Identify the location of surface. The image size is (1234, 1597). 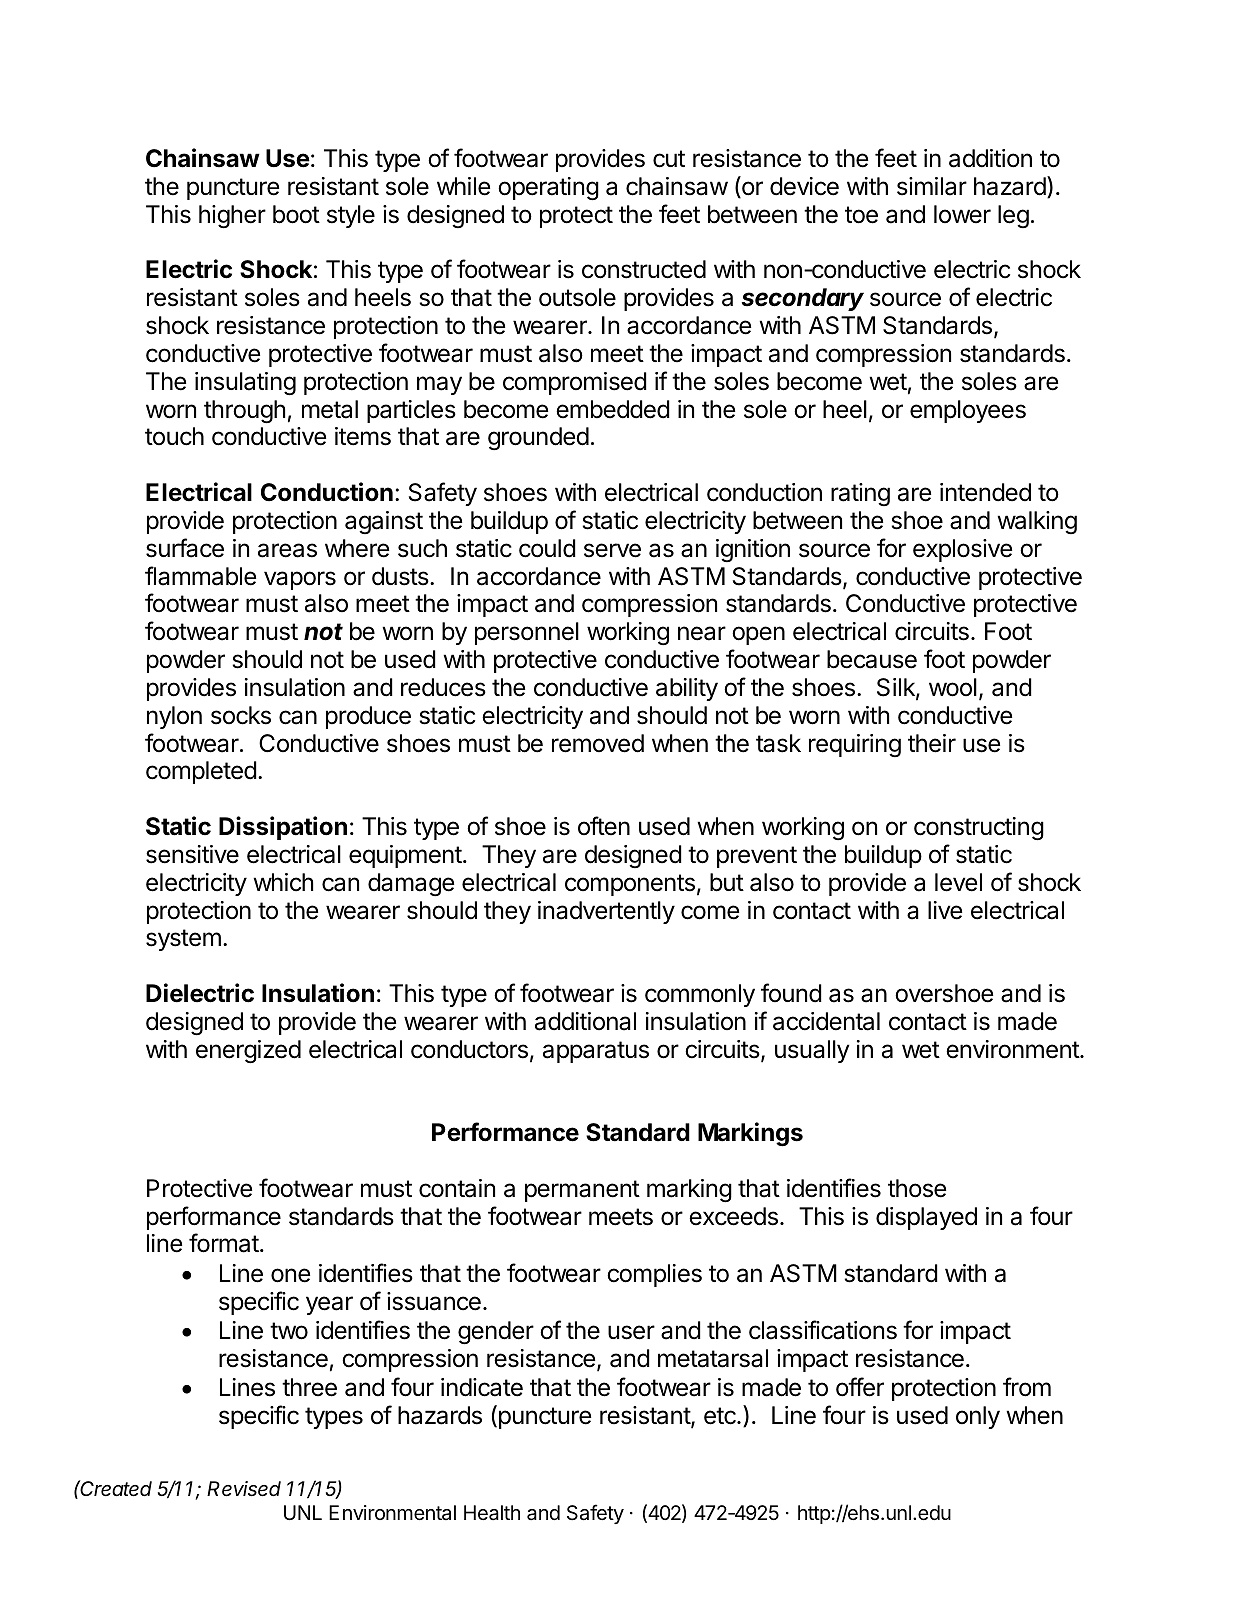
(185, 548).
